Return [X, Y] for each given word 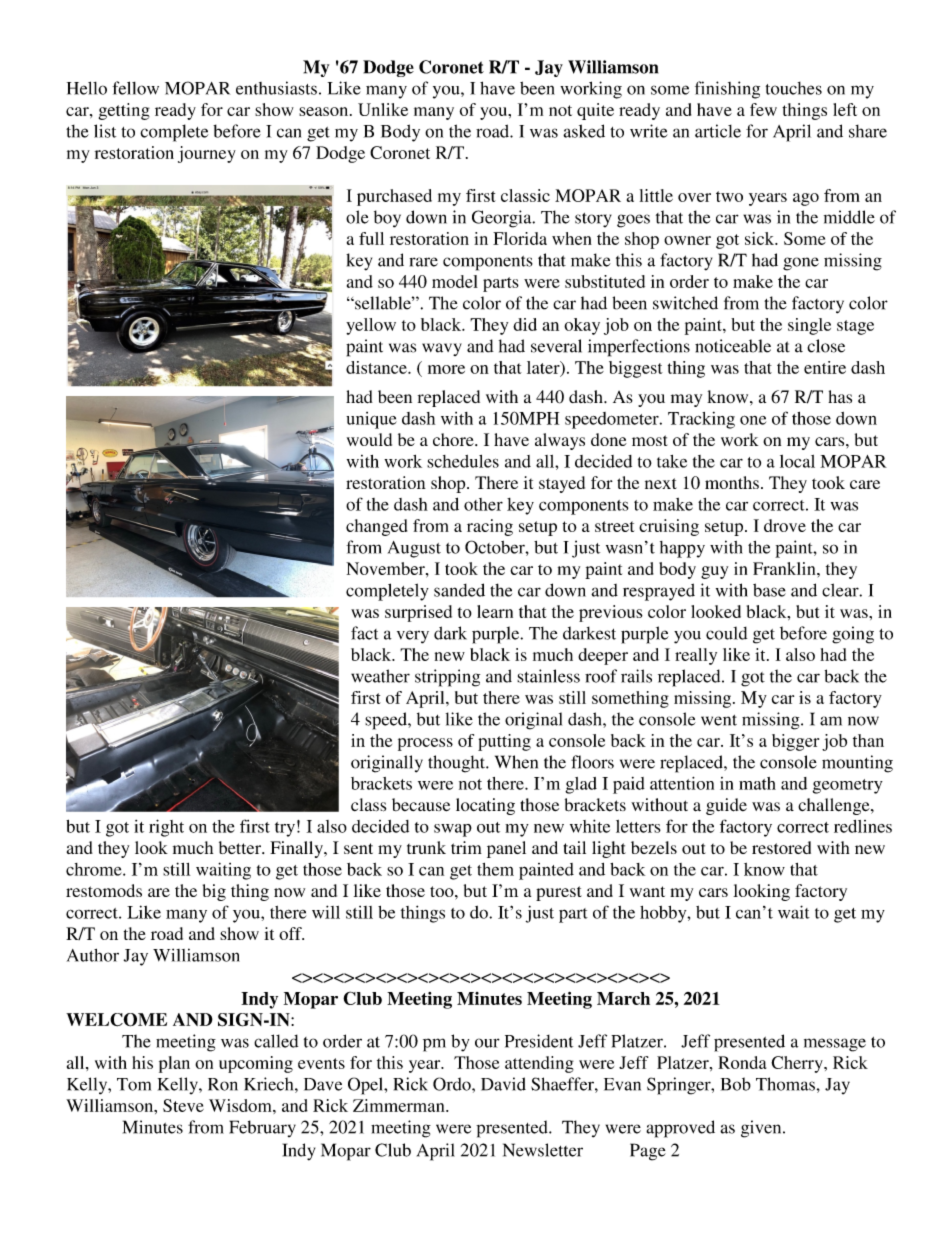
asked [584, 131]
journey [207, 154]
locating [485, 806]
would [369, 439]
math [757, 783]
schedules [463, 461]
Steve [183, 1105]
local [797, 461]
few [763, 109]
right [166, 828]
